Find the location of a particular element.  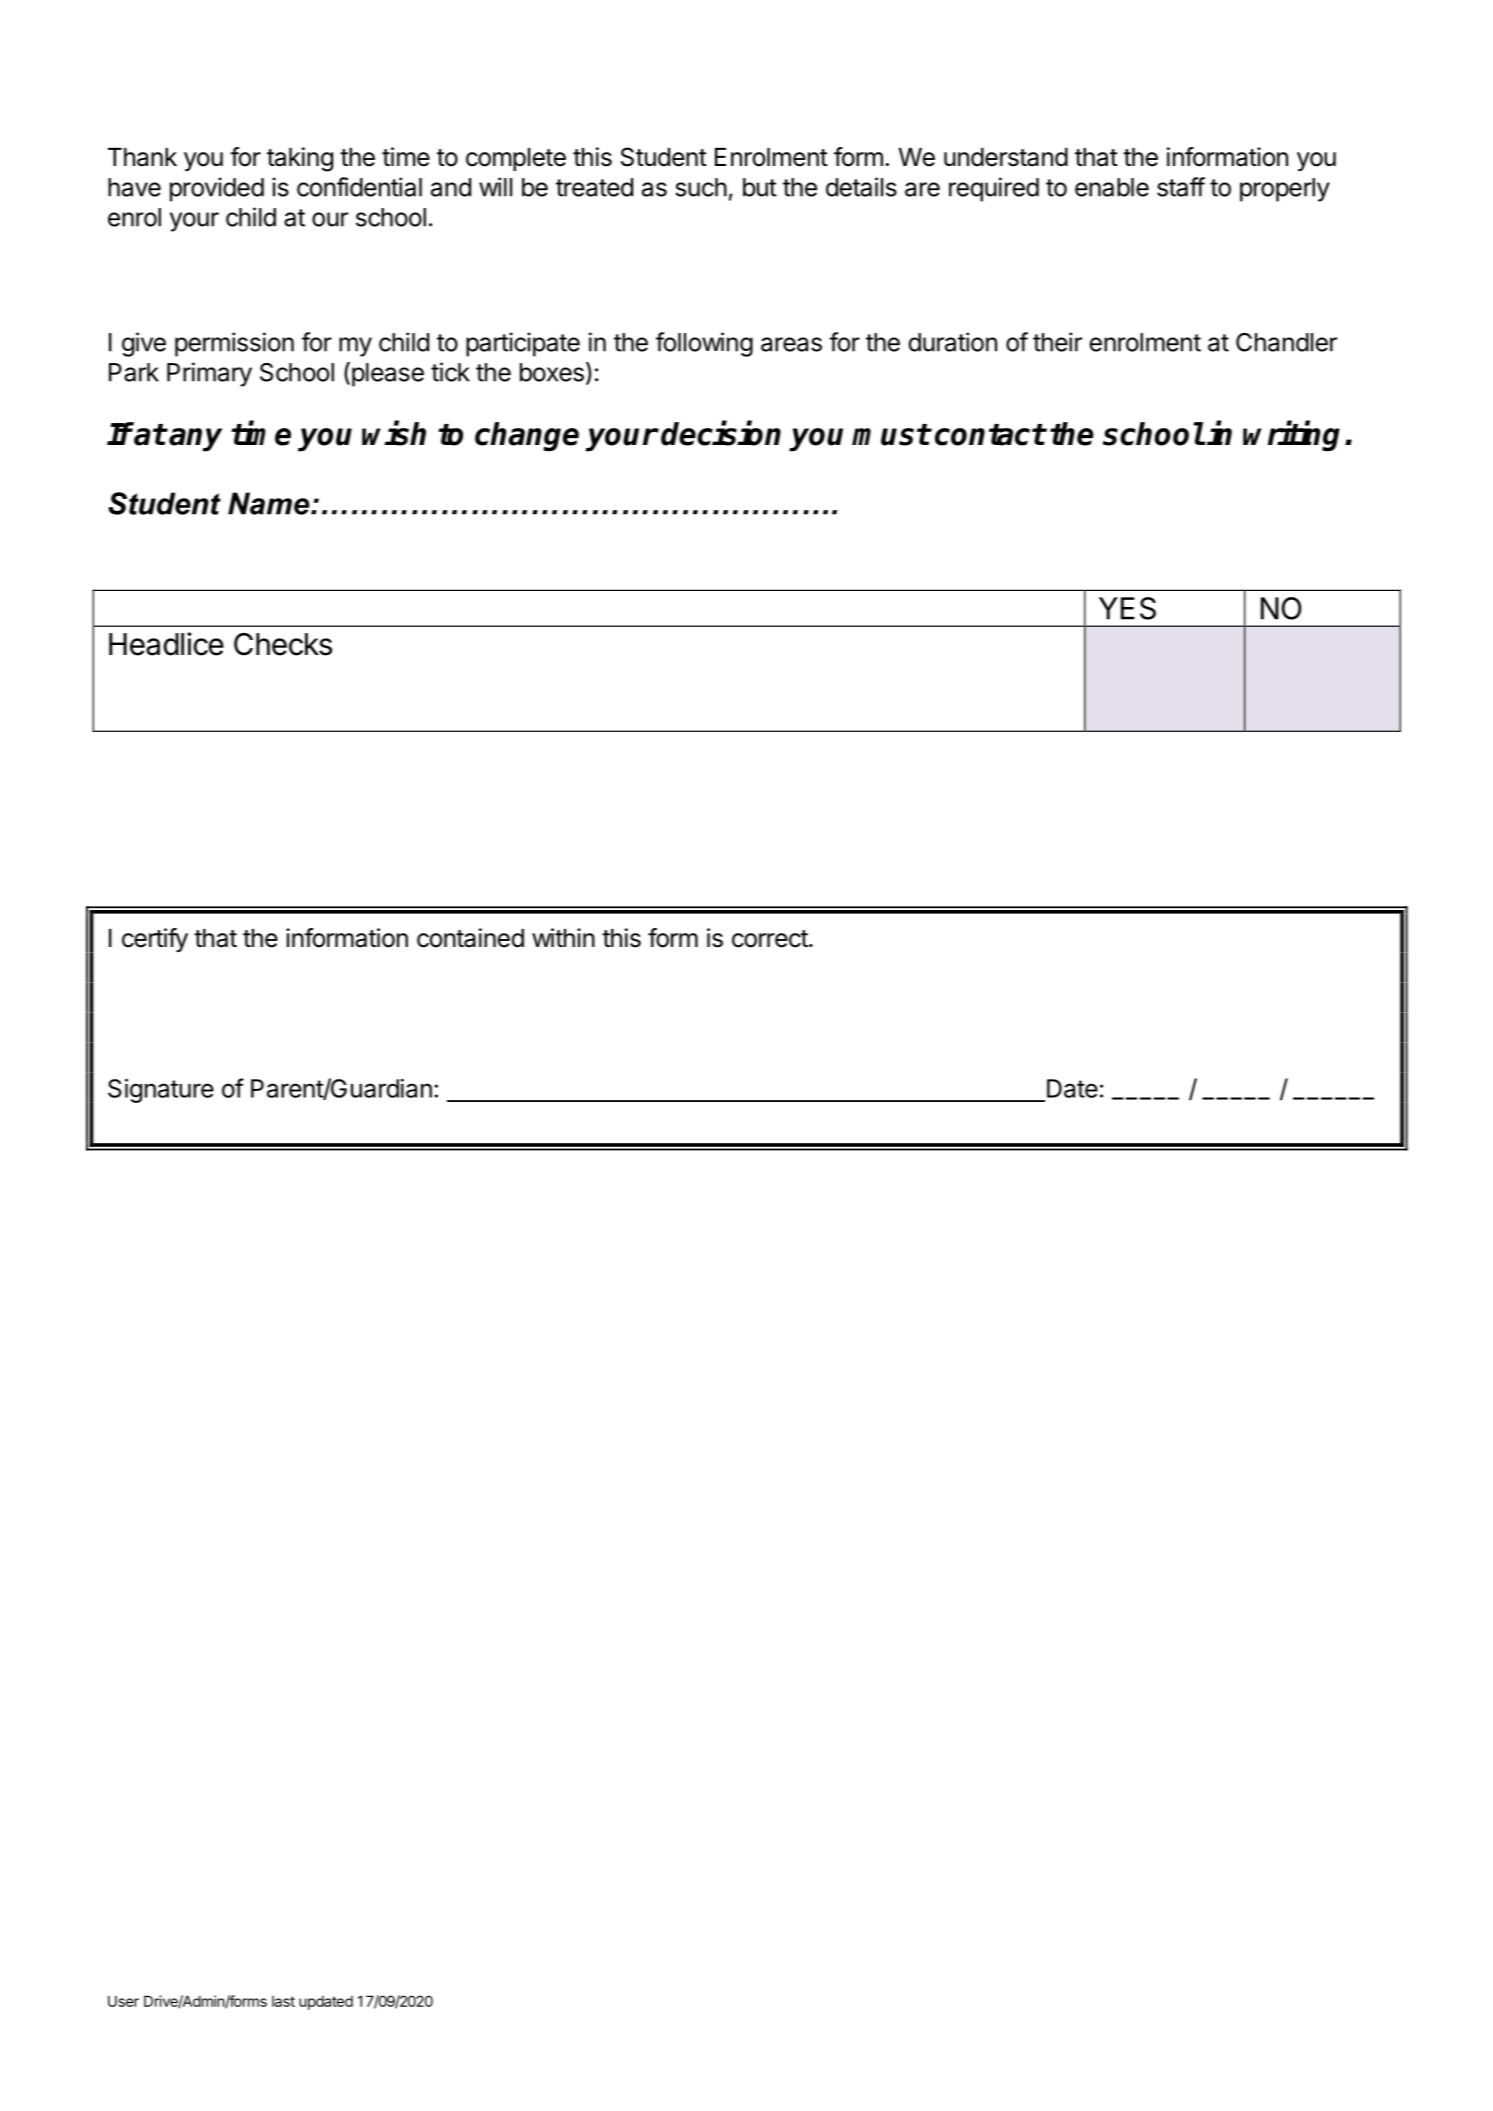

within is located at coordinates (563, 937).
